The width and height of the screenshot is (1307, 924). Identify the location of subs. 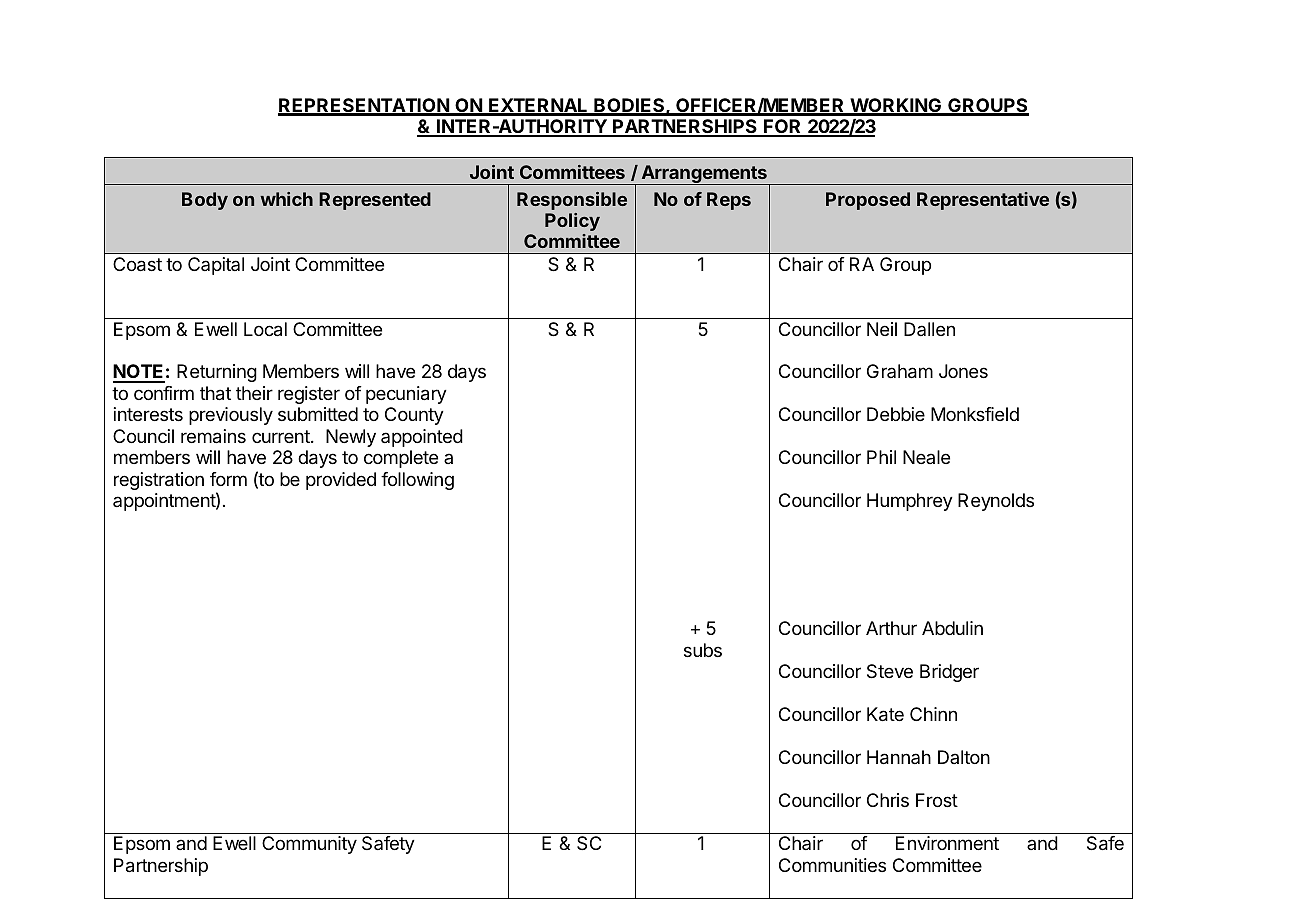
(703, 650).
